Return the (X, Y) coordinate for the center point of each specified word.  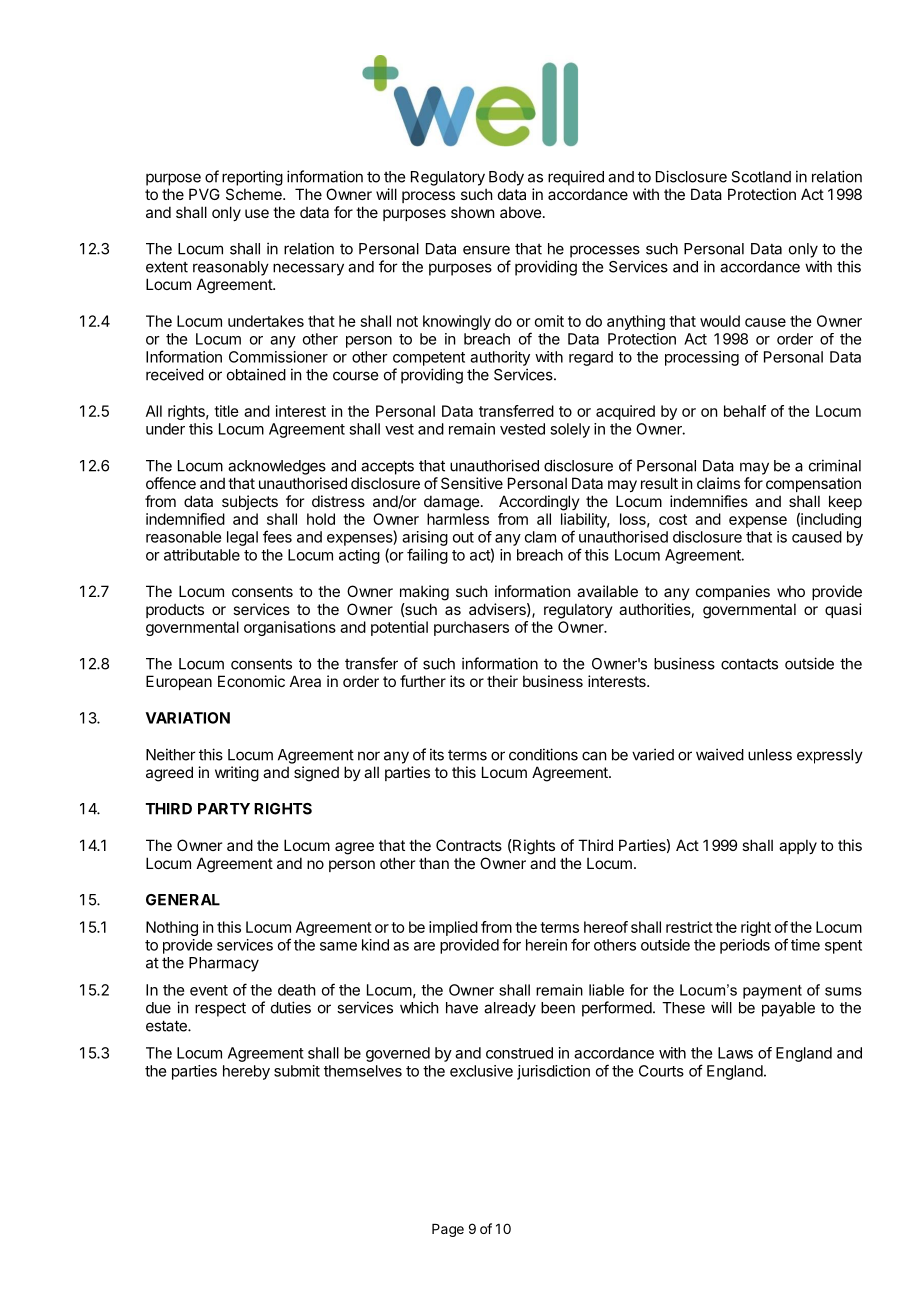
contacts (749, 664)
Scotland (761, 177)
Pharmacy (224, 964)
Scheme (255, 194)
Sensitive (472, 483)
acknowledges (277, 467)
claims (718, 483)
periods (745, 946)
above (521, 212)
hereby (246, 1072)
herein (546, 945)
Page (448, 1230)
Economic (251, 681)
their (502, 681)
